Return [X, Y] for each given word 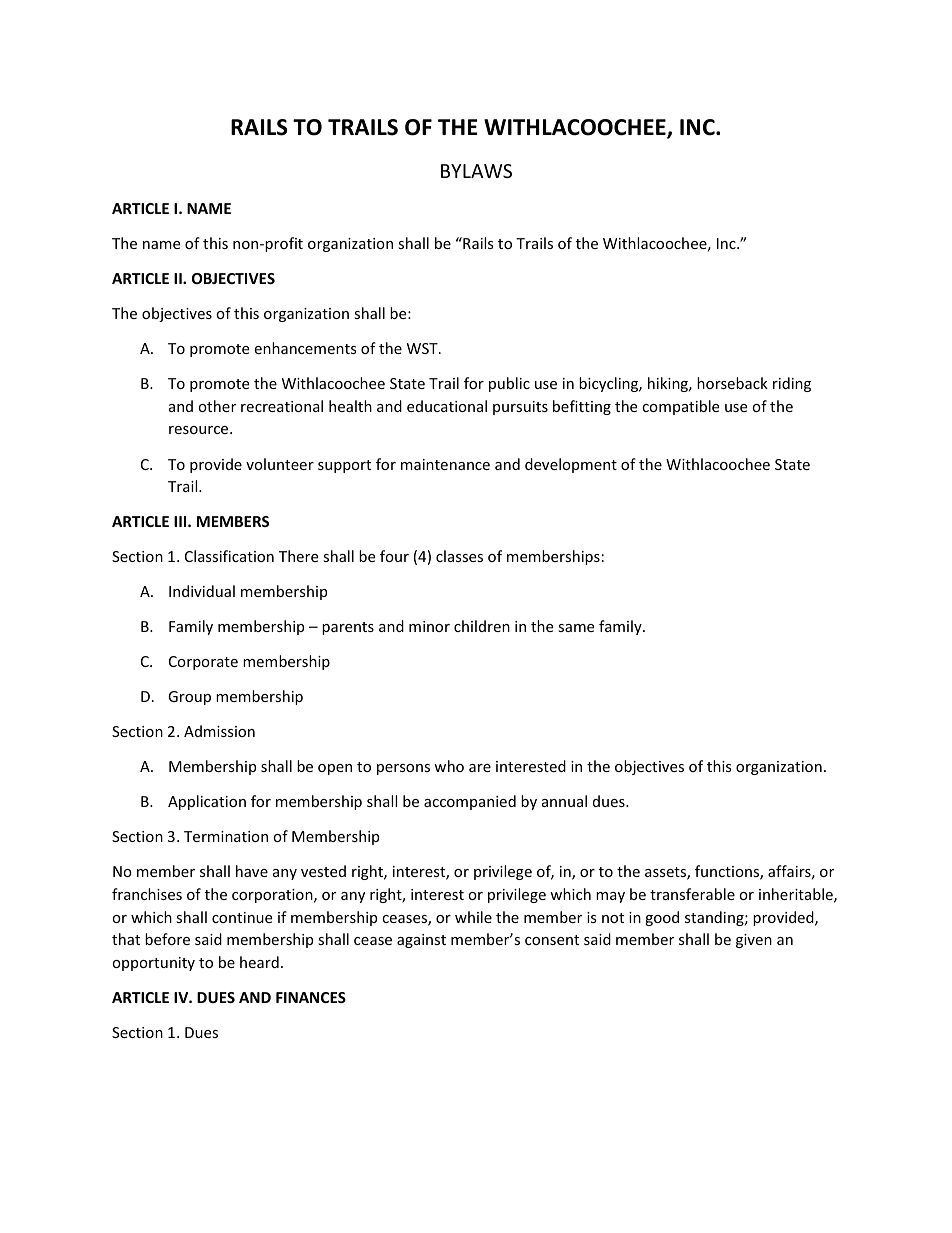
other [217, 406]
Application [207, 802]
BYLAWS [476, 171]
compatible [680, 407]
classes [459, 556]
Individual [202, 591]
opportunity [153, 964]
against [421, 941]
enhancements [305, 348]
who [449, 766]
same [576, 628]
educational [447, 406]
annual [564, 801]
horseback [732, 383]
